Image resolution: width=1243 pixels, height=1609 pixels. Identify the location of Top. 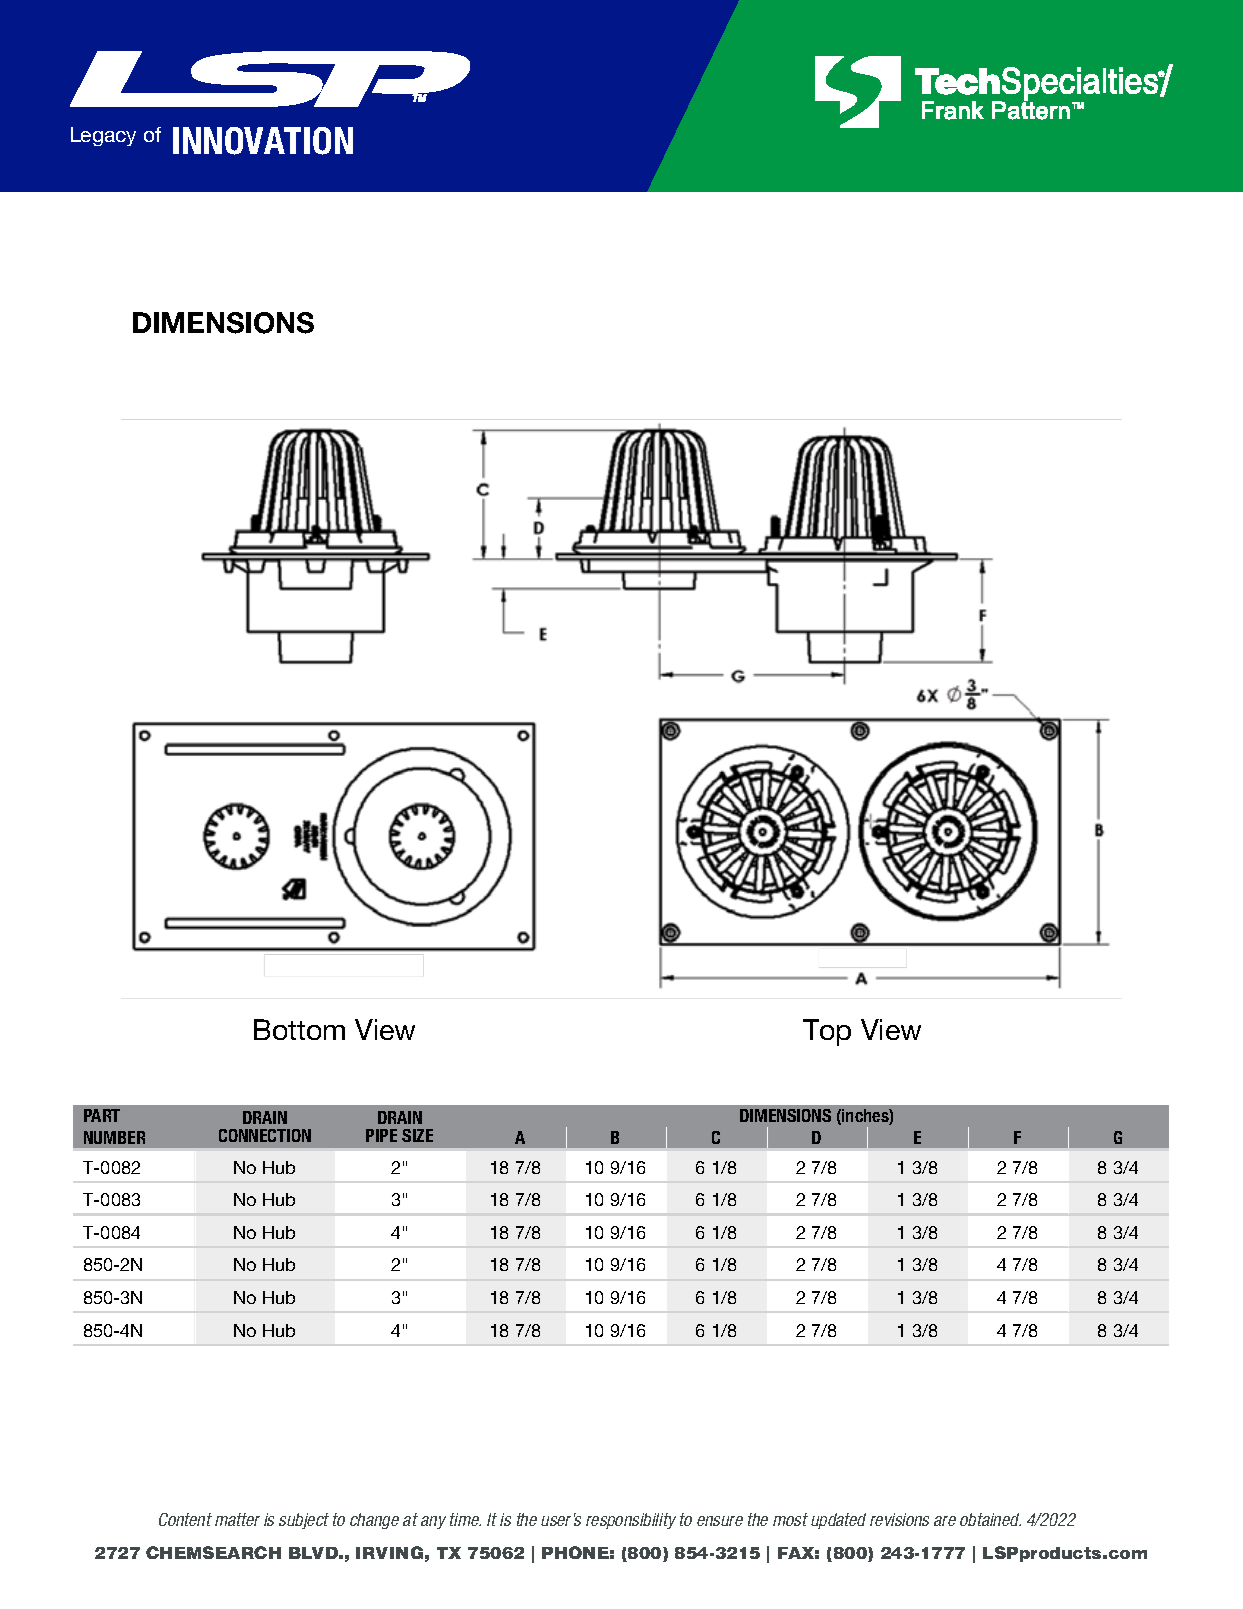
(827, 1032).
